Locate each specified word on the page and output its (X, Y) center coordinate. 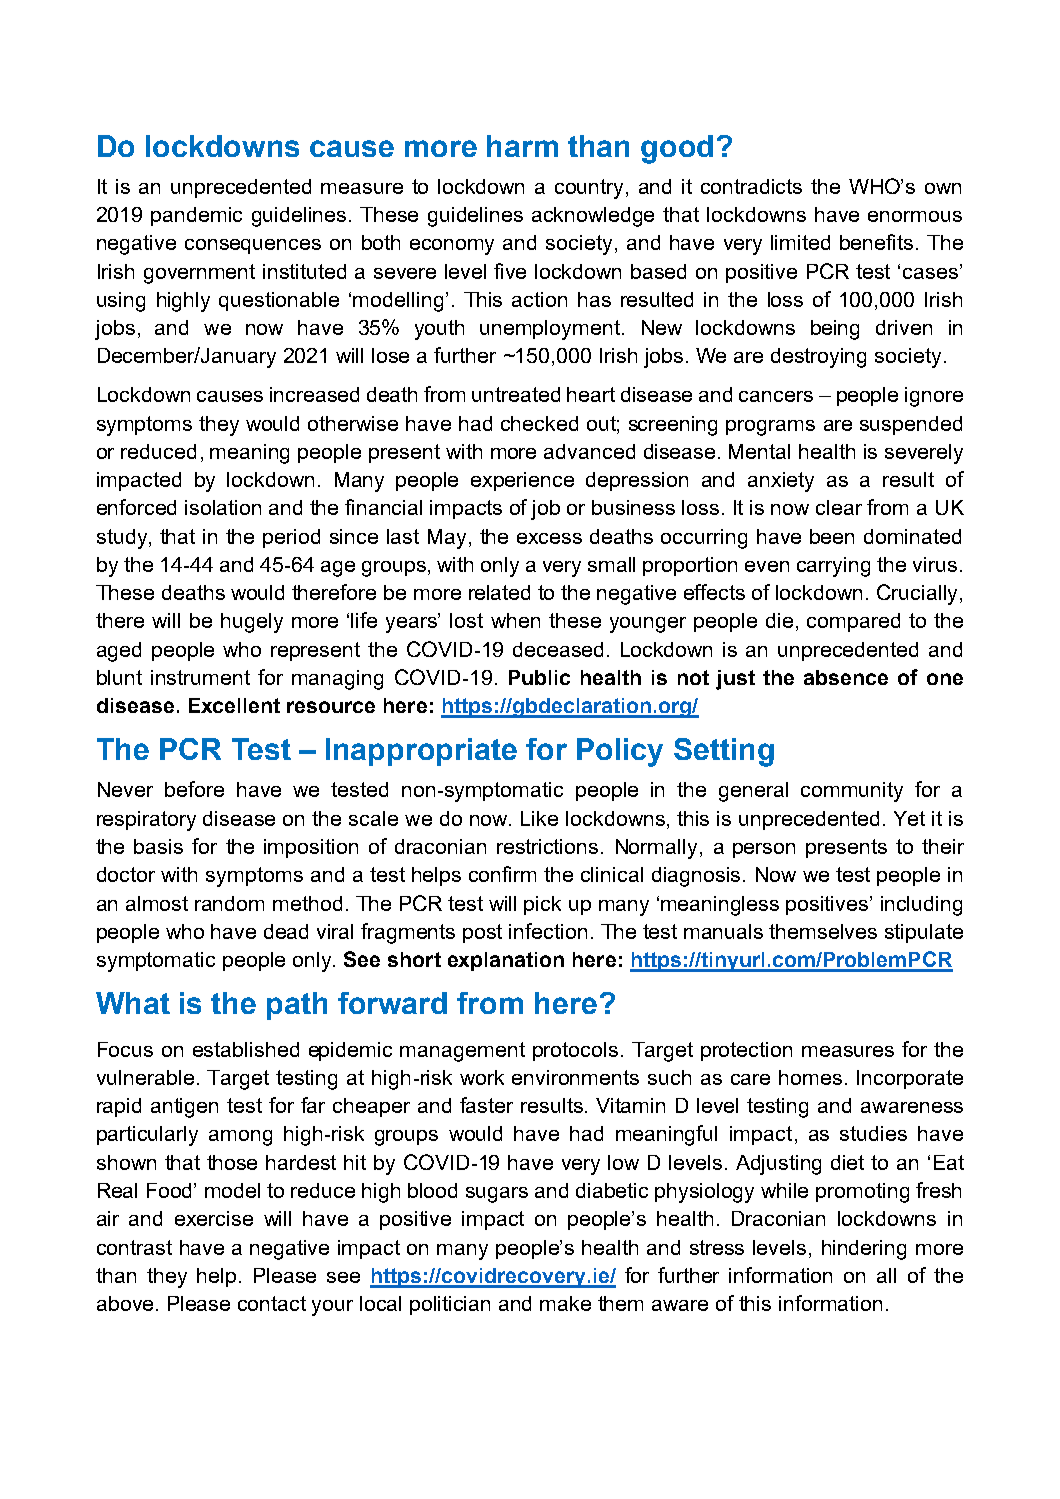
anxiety (781, 482)
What (133, 1003)
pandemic (196, 216)
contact (272, 1303)
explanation (506, 961)
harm (522, 146)
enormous (915, 216)
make (565, 1303)
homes (810, 1077)
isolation (223, 507)
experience (522, 481)
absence (846, 677)
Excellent (234, 705)
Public (539, 677)
